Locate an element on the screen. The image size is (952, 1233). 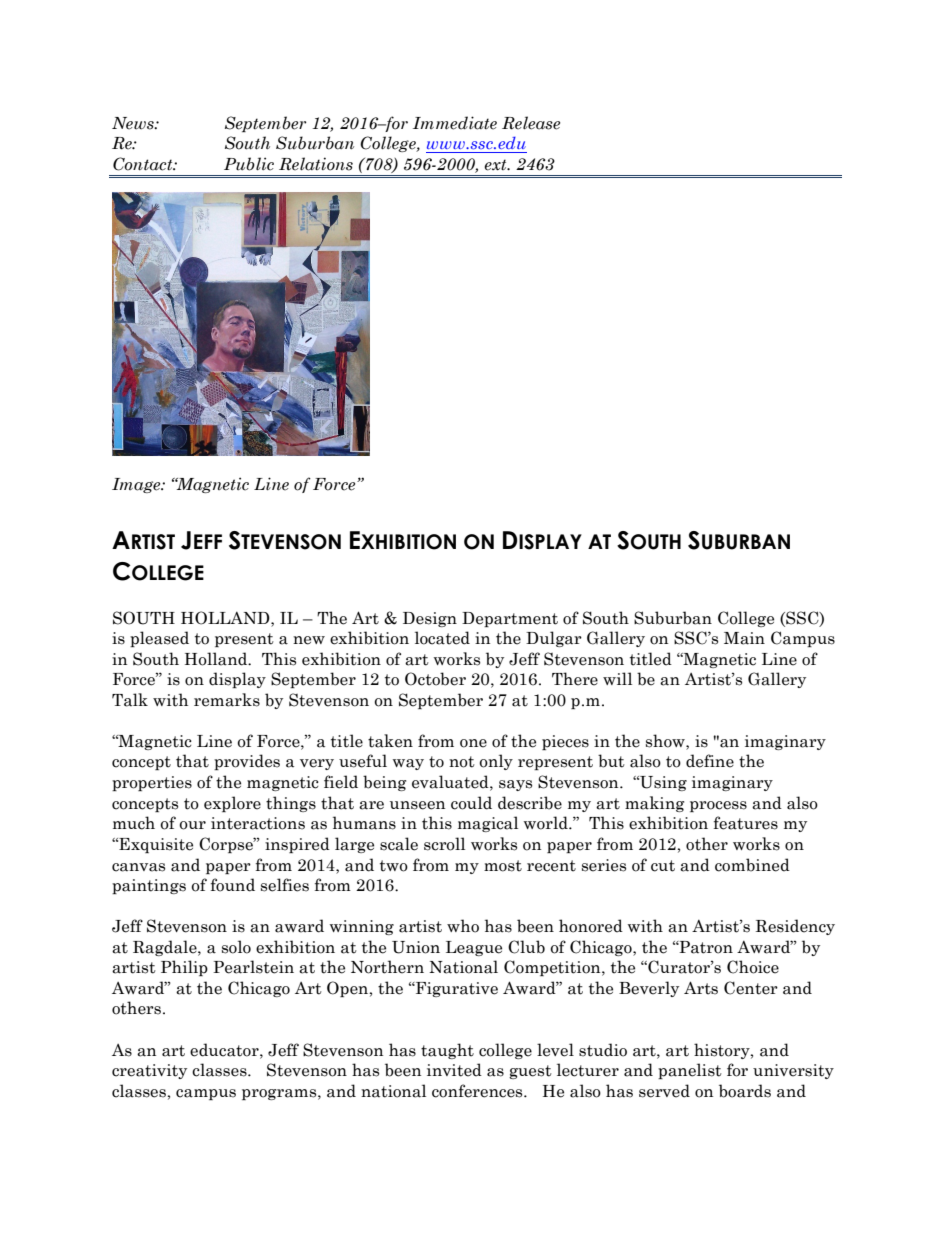
creativity is located at coordinates (149, 1071).
